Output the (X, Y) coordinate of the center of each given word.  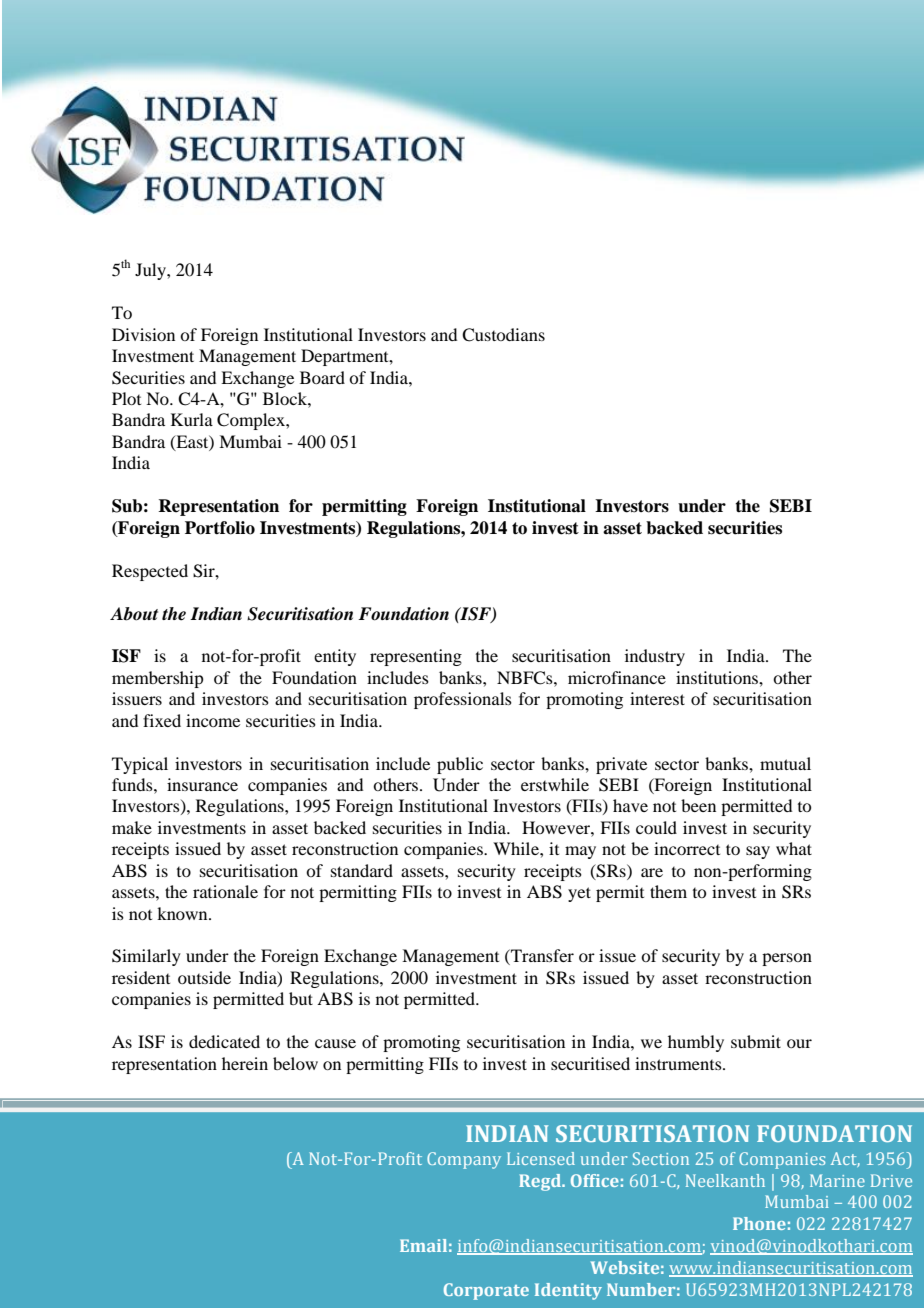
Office (595, 1180)
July (151, 271)
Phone (759, 1223)
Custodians (503, 335)
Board (322, 377)
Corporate (486, 1291)
